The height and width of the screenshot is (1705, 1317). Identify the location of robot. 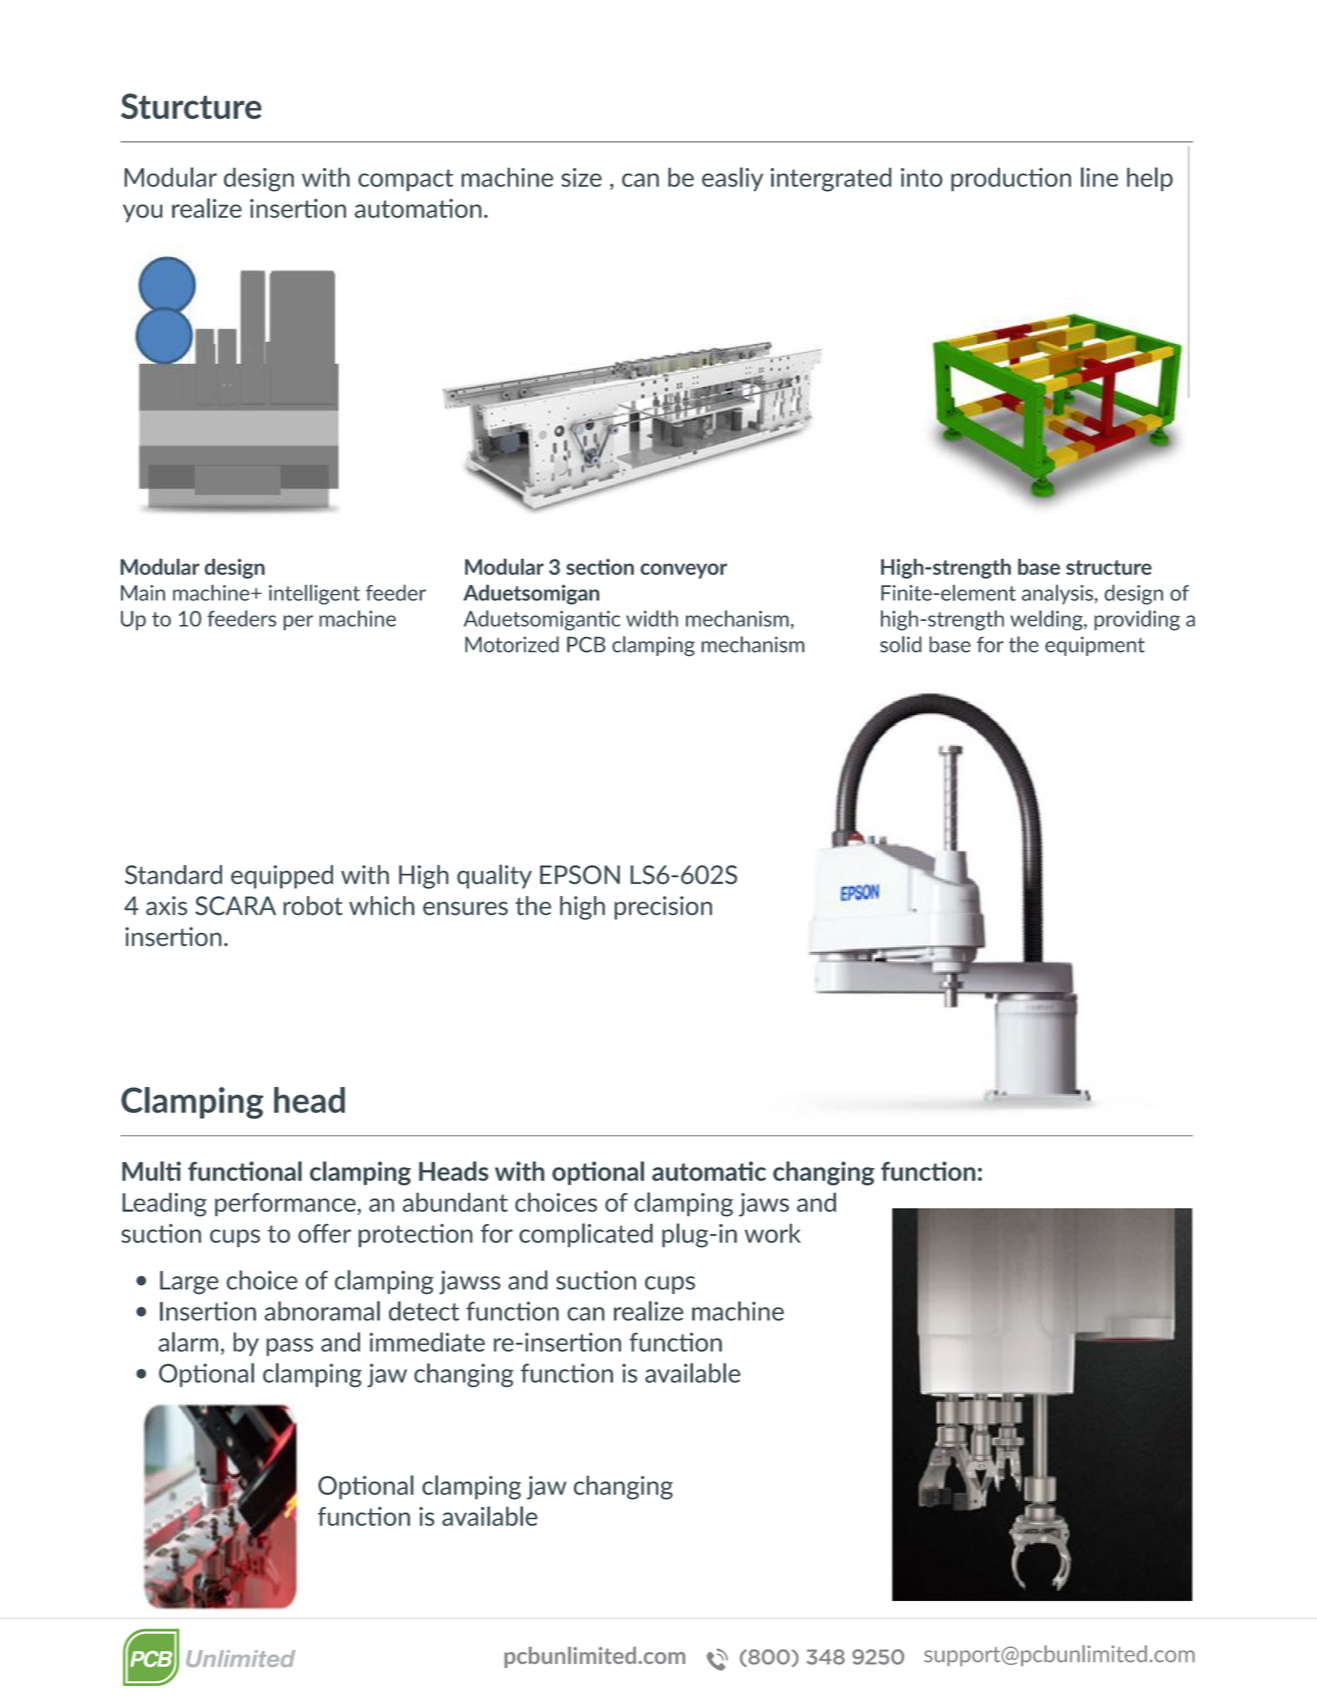
(313, 906).
